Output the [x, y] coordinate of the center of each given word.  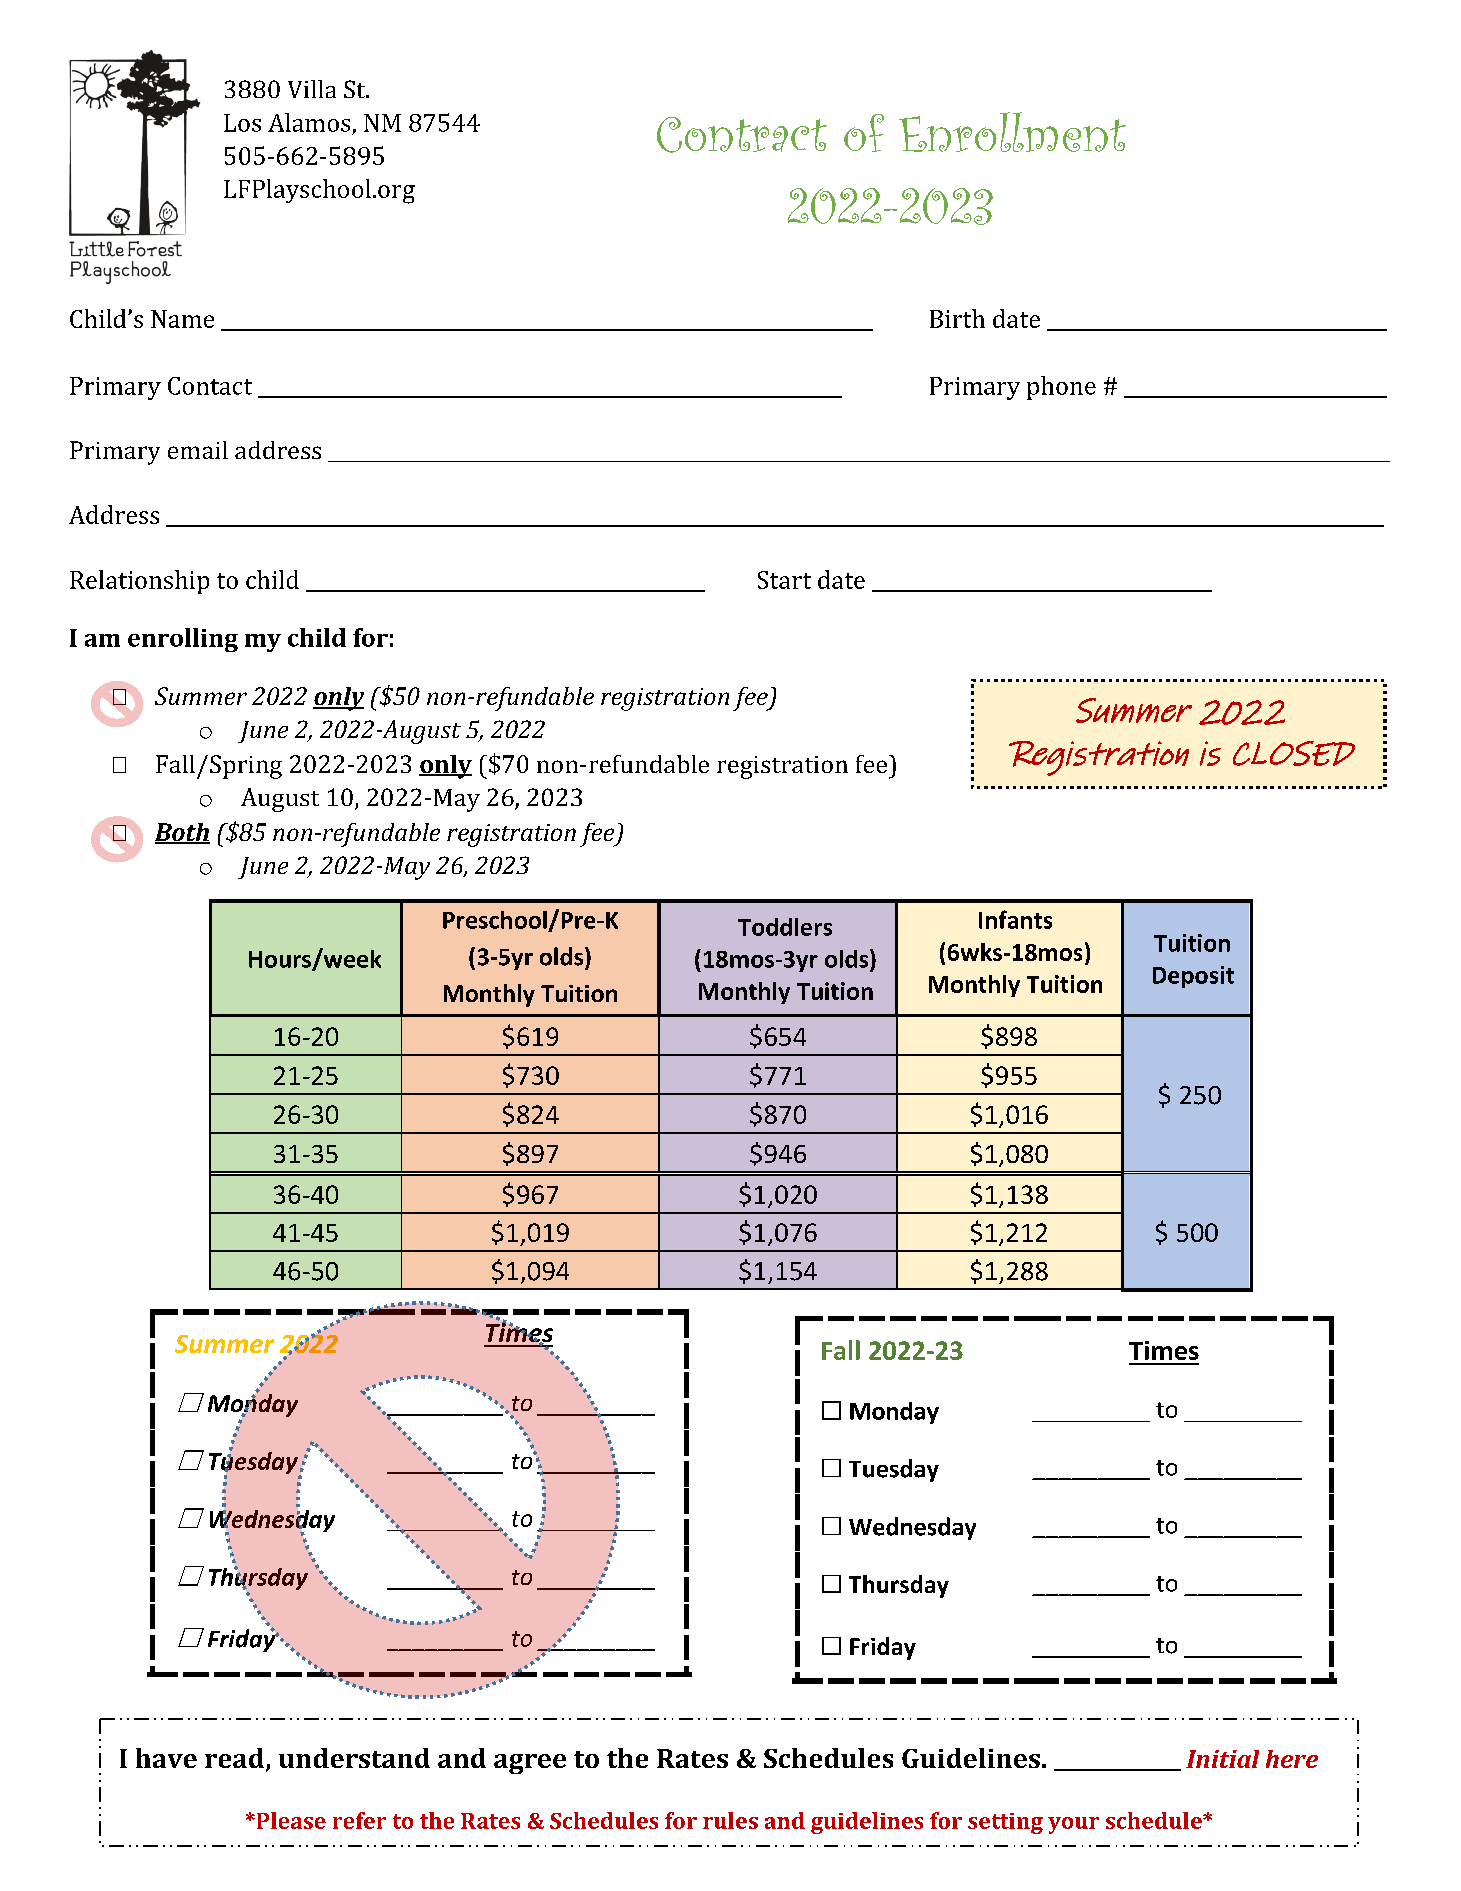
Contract [742, 135]
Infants [1015, 919]
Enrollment [1012, 132]
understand [354, 1758]
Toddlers [785, 927]
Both [182, 833]
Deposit [1193, 977]
